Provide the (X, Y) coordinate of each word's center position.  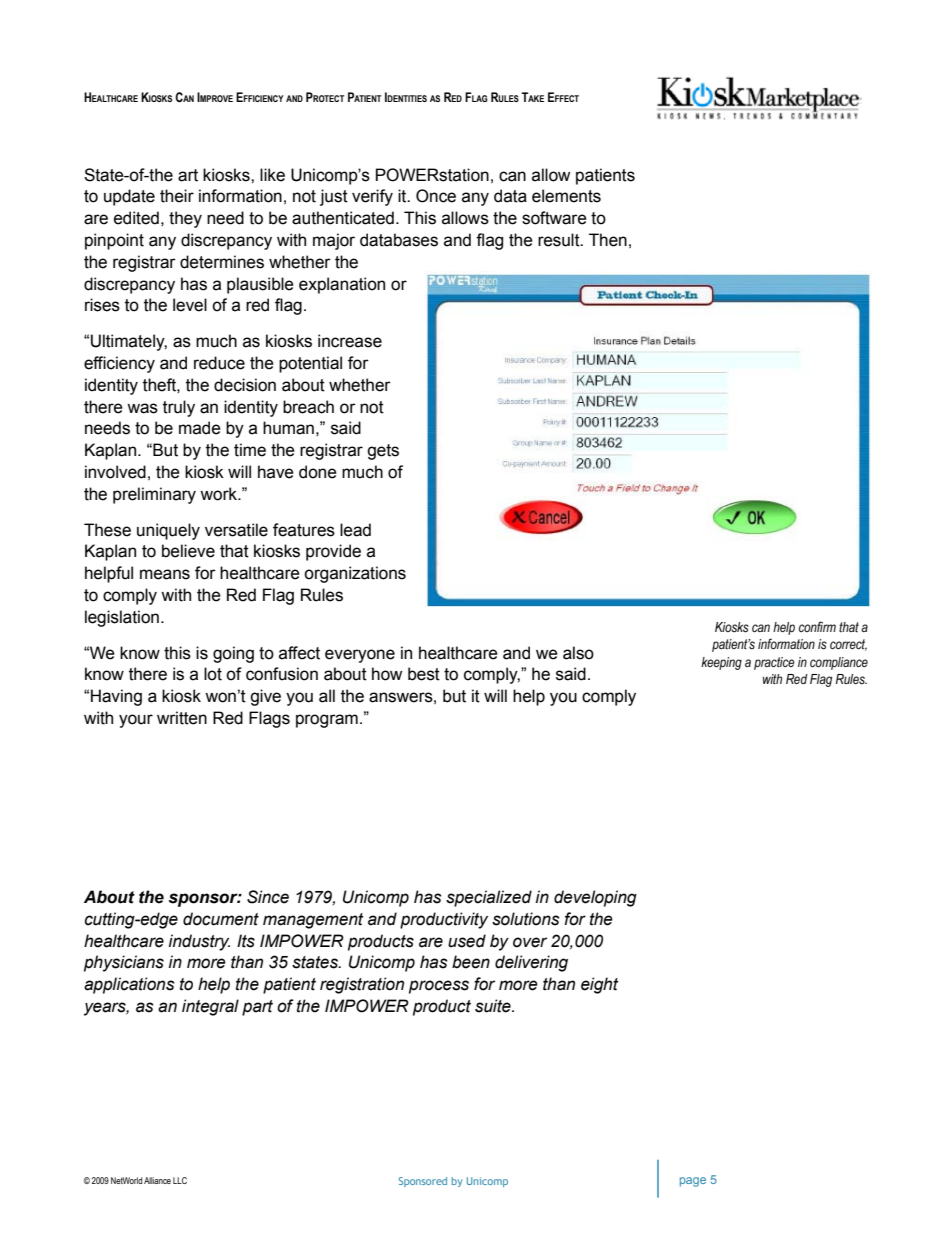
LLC (180, 1180)
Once (436, 196)
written (182, 718)
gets (383, 452)
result (560, 240)
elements (566, 196)
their (177, 196)
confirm (817, 626)
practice (774, 663)
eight (600, 985)
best (424, 674)
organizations (355, 574)
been (471, 962)
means (165, 574)
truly (179, 408)
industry (199, 942)
